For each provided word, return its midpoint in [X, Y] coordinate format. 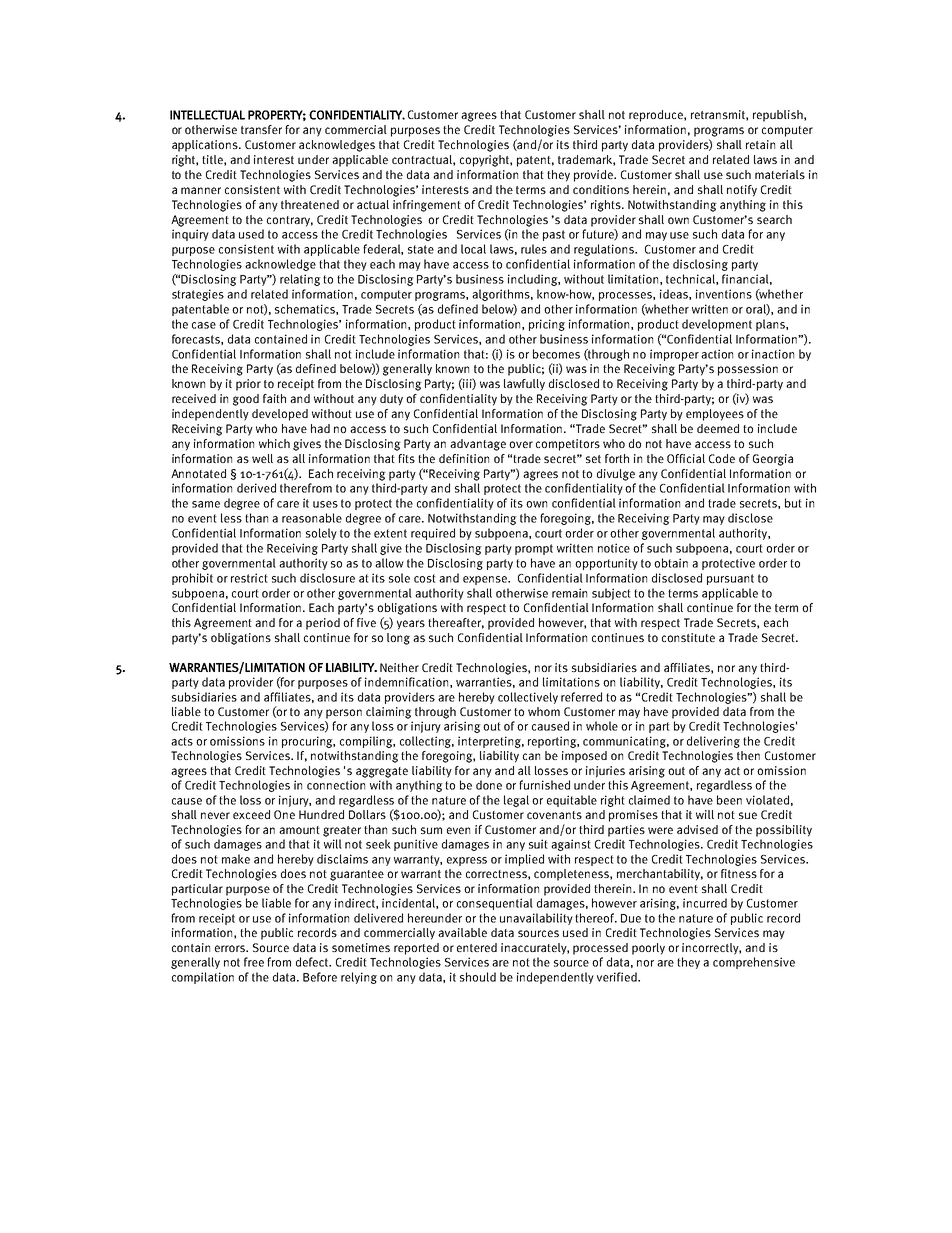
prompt [534, 549]
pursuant [730, 579]
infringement [427, 206]
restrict [249, 578]
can [531, 756]
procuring [308, 742]
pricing [547, 325]
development [717, 325]
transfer [261, 129]
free [254, 962]
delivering [713, 742]
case [204, 325]
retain [760, 144]
